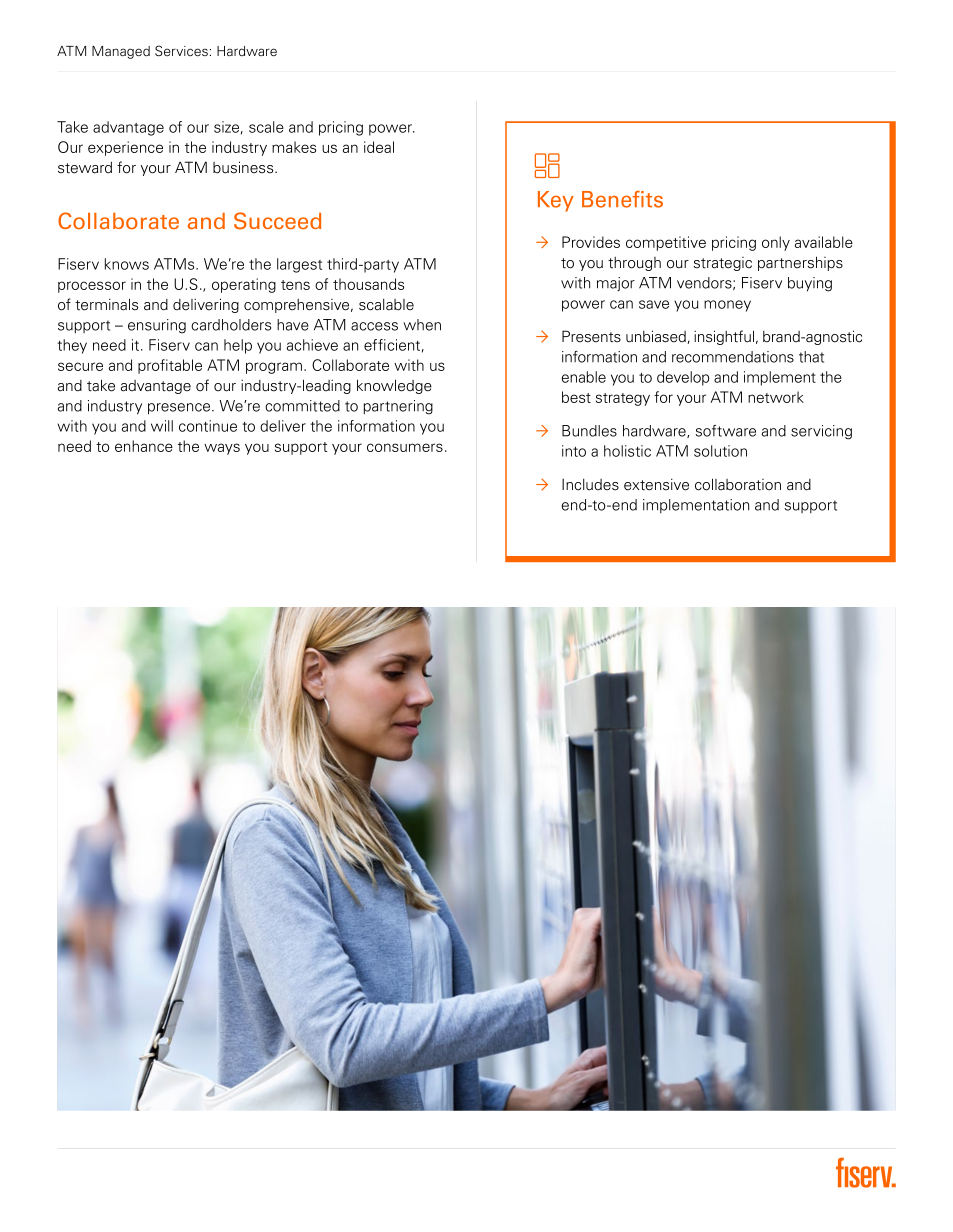  Describe the element at coordinates (422, 325) in the page. I see `when` at that location.
